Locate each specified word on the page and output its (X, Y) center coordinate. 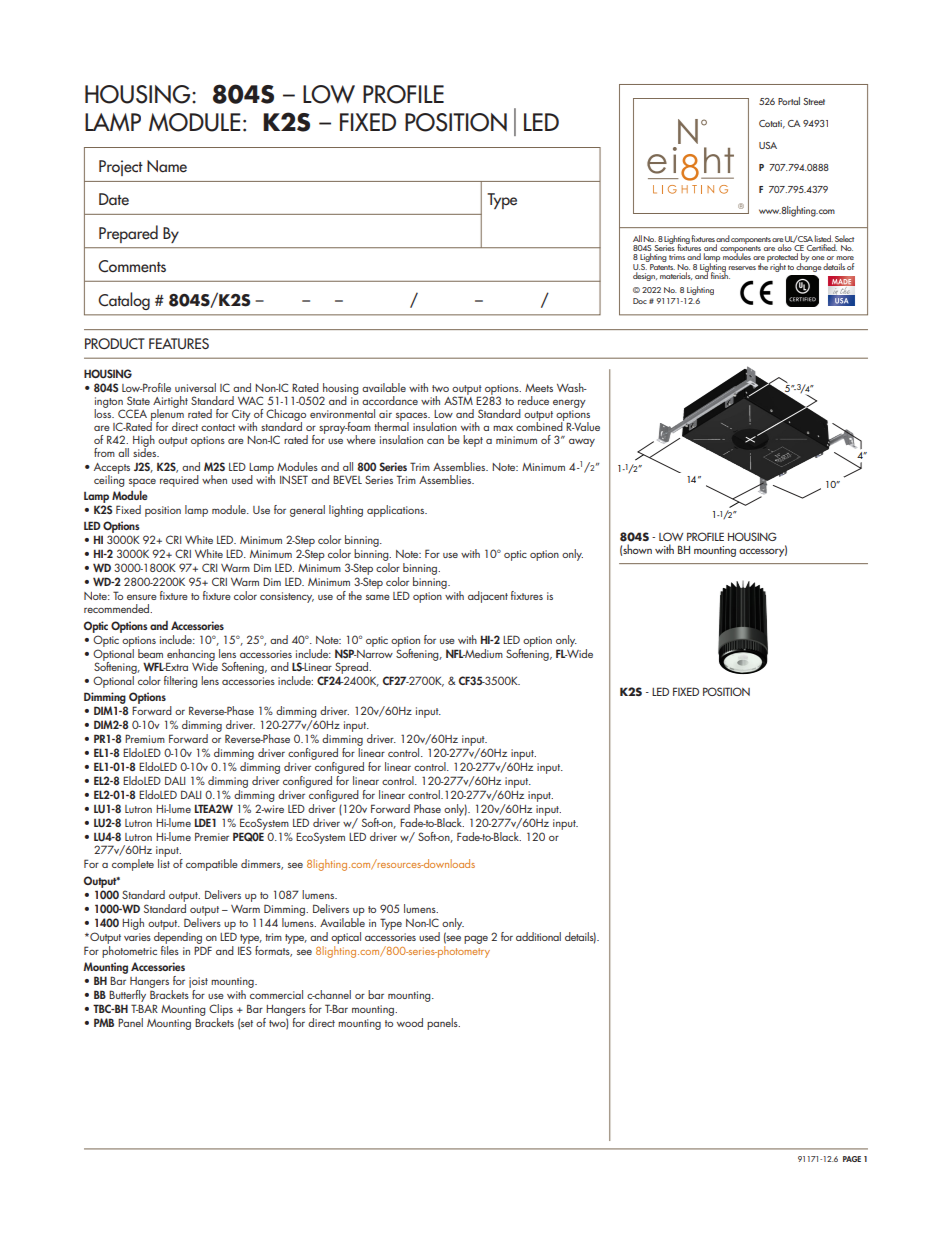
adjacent (488, 597)
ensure (142, 597)
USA (768, 145)
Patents (661, 265)
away (582, 443)
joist (198, 984)
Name (167, 166)
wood (410, 1022)
